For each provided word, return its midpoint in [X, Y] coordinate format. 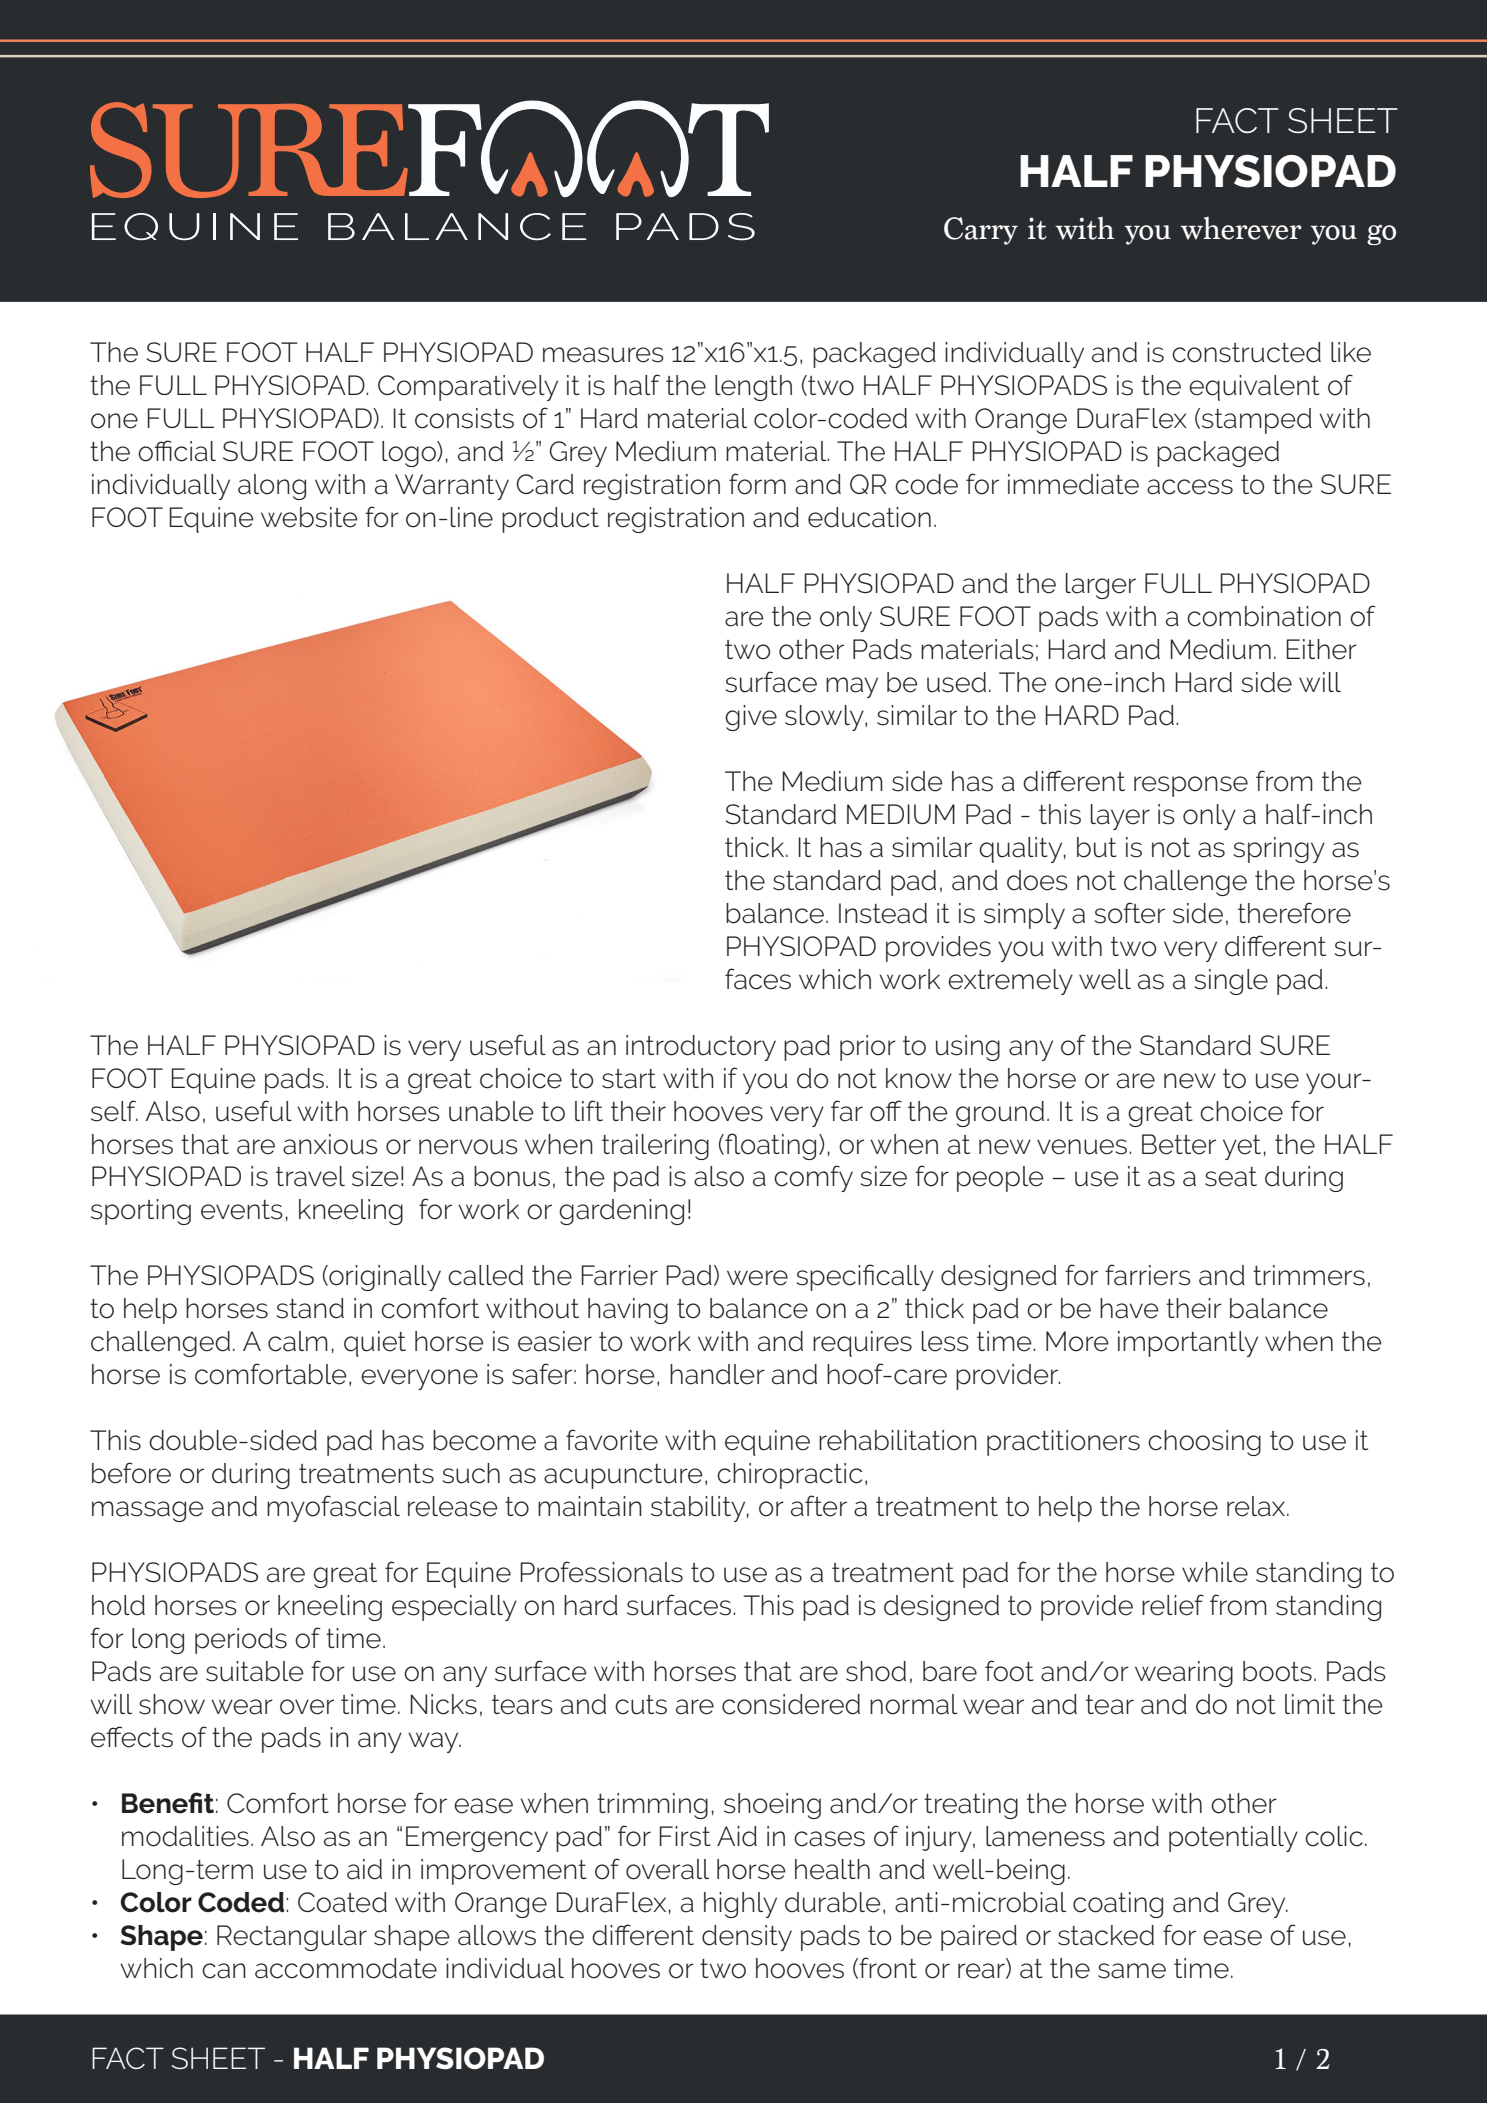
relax [1257, 1506]
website [309, 517]
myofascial [333, 1508]
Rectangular [292, 1938]
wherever [1241, 228]
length [753, 388]
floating [769, 1146]
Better [1179, 1144]
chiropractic [789, 1476]
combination [1264, 616]
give [751, 718]
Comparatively [468, 388]
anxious [330, 1144]
